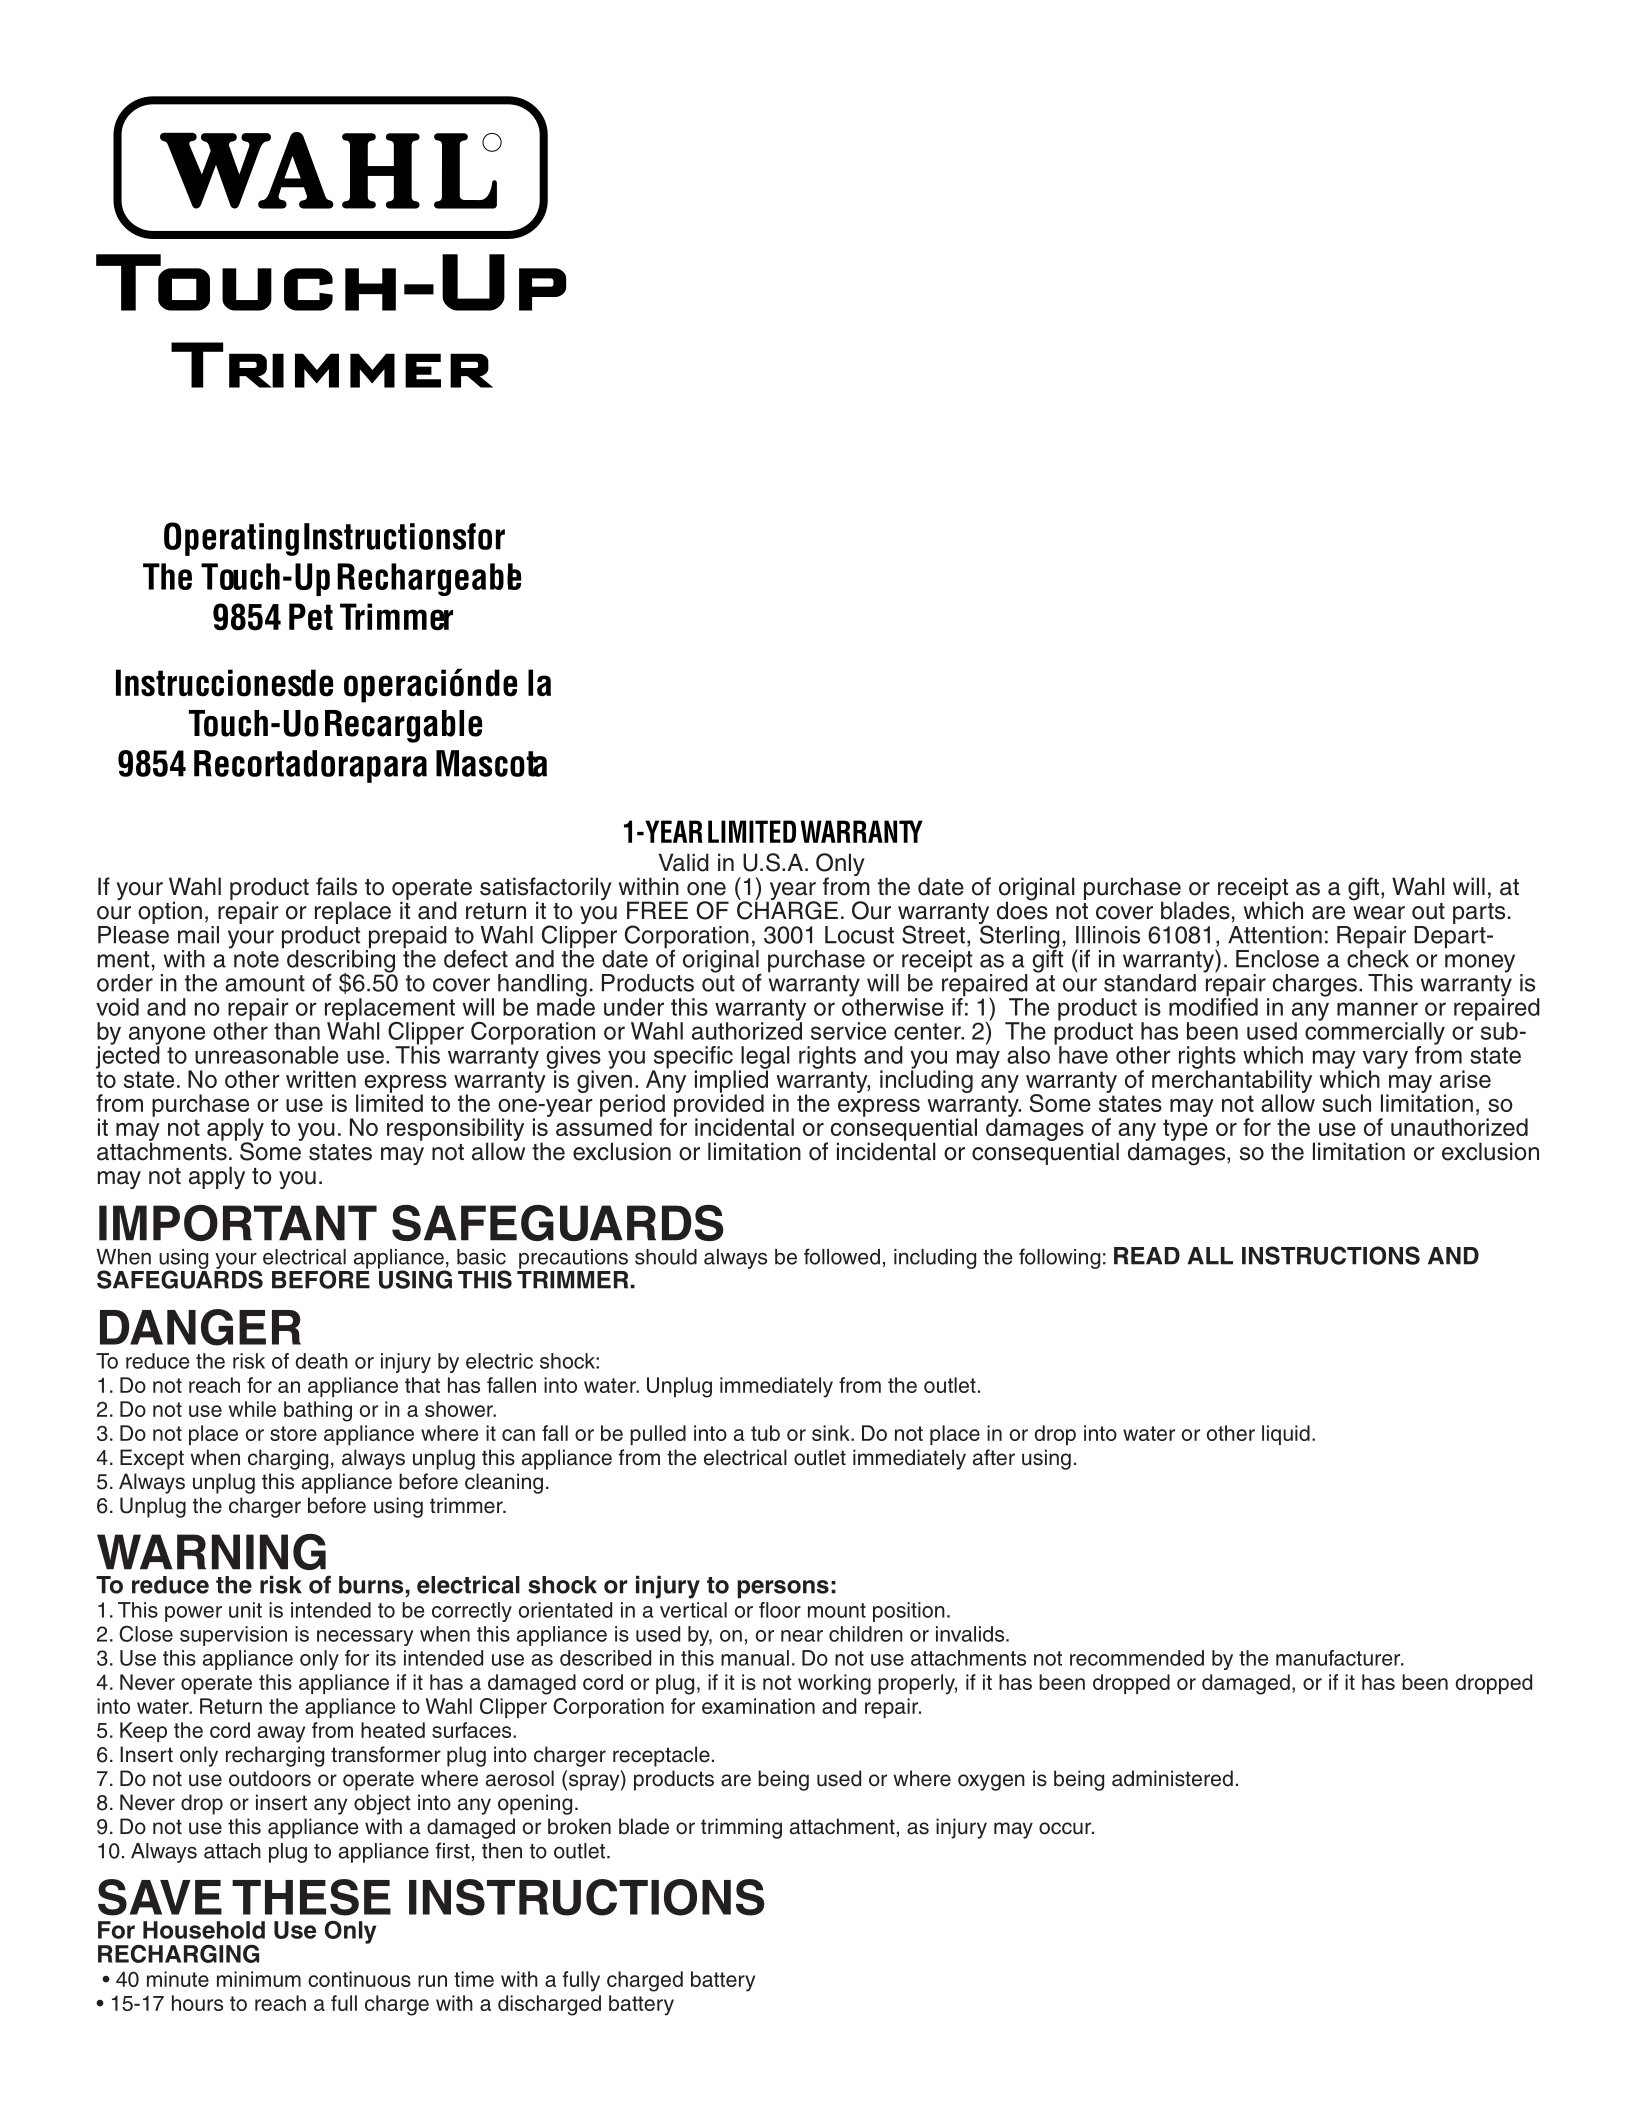 Image resolution: width=1637 pixels, height=2119 pixels. Describe the element at coordinates (1286, 1435) in the page. I see `liquid` at that location.
